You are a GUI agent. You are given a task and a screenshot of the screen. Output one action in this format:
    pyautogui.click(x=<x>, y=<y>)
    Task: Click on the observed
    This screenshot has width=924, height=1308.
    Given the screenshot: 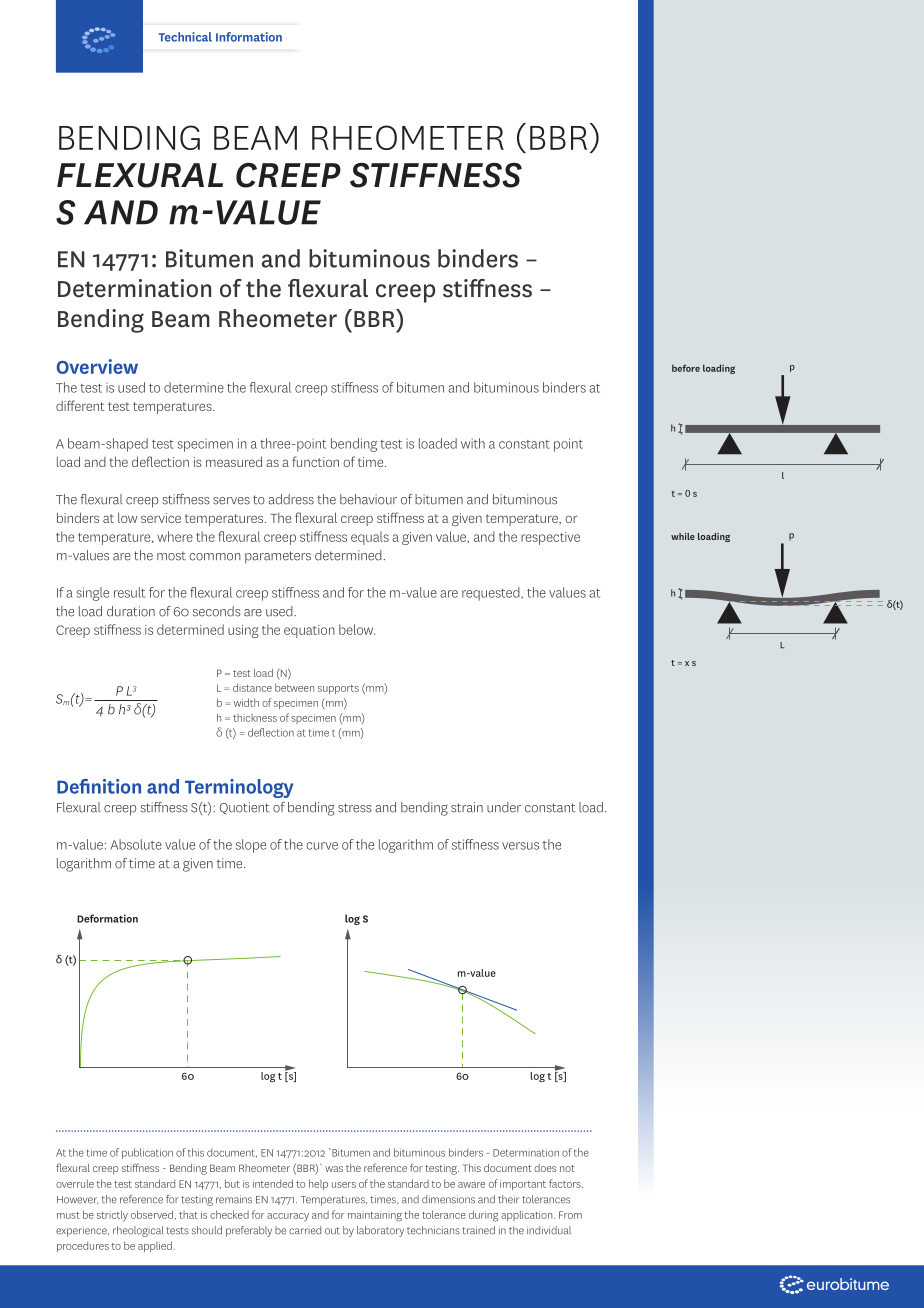 What is the action you would take?
    pyautogui.click(x=152, y=1214)
